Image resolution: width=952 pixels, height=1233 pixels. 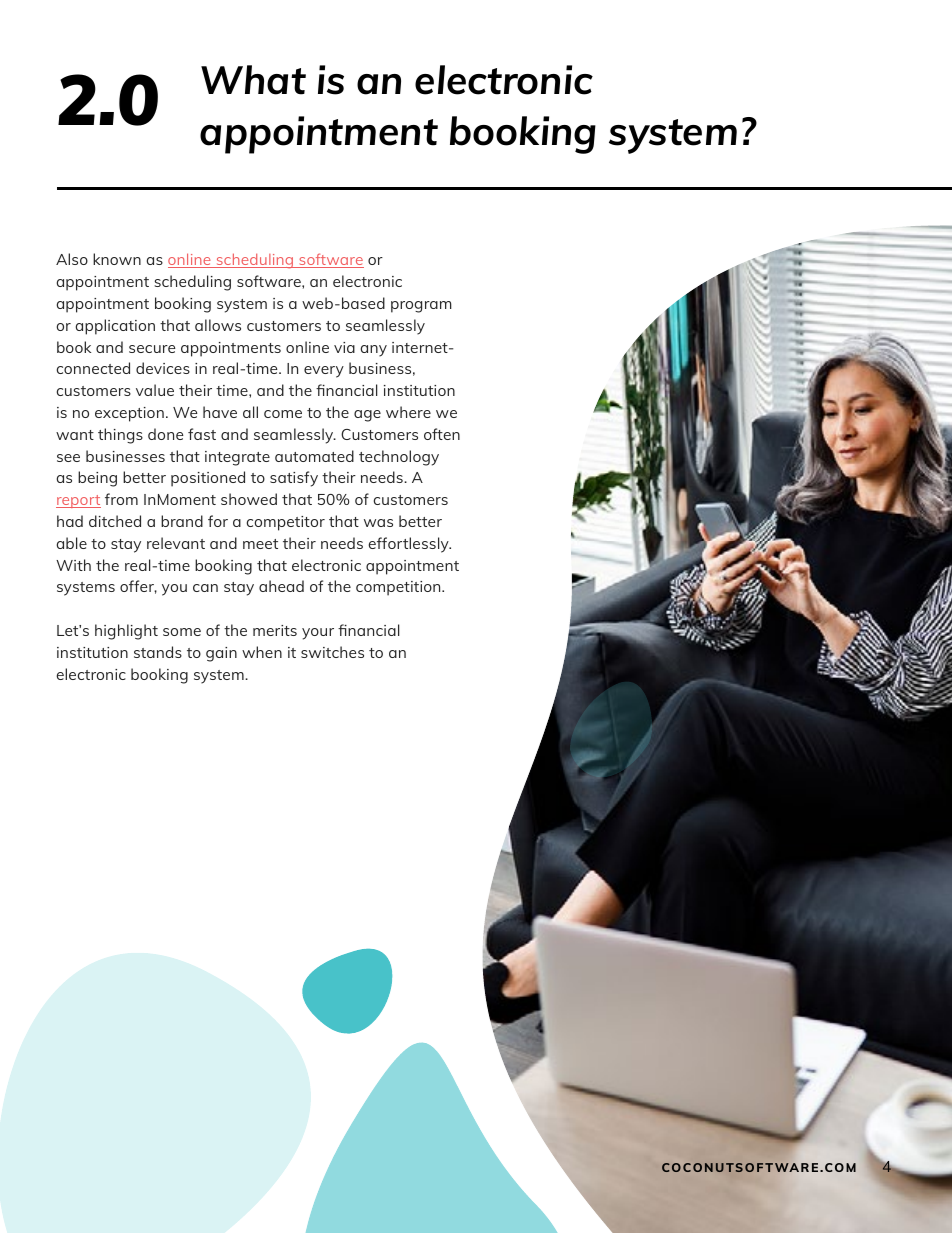 I want to click on highlight, so click(x=126, y=632).
